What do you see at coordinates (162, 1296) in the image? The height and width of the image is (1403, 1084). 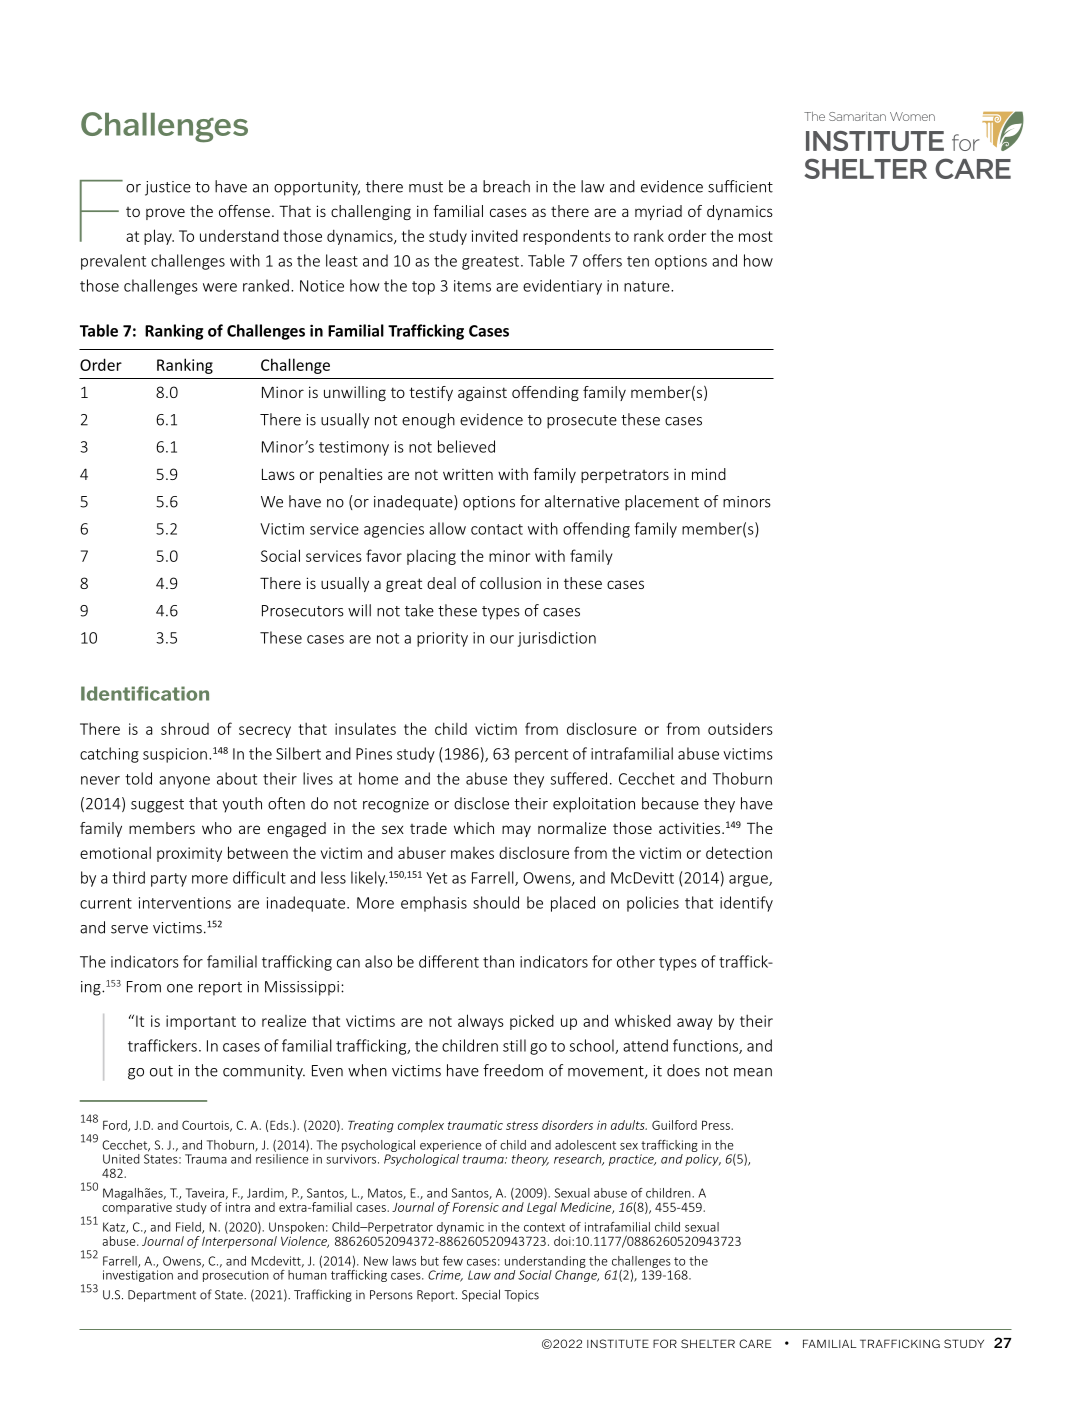 I see `Department` at bounding box center [162, 1296].
